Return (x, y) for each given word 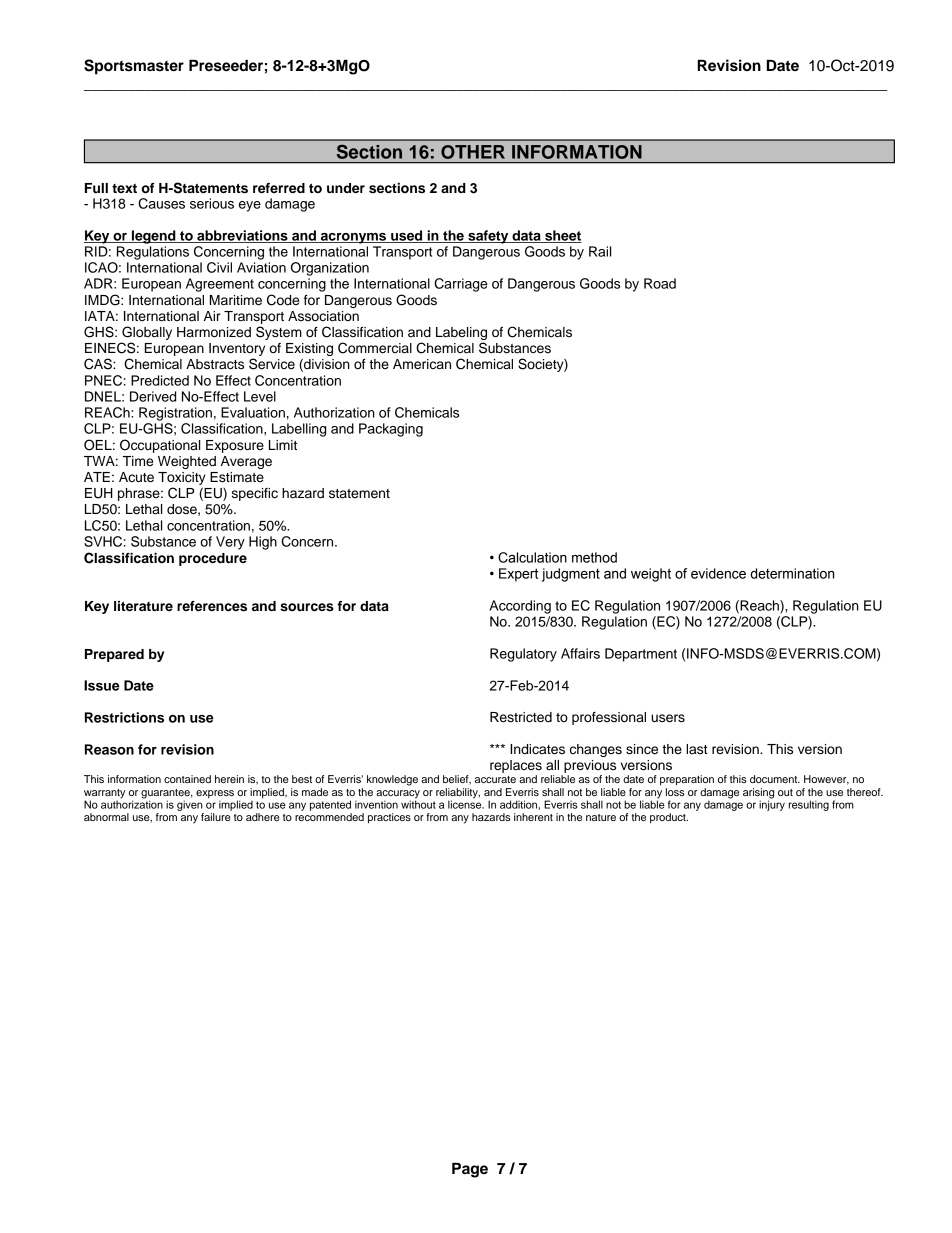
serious (212, 203)
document (775, 779)
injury (772, 804)
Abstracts (215, 364)
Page (470, 1170)
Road (660, 283)
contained (187, 779)
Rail (600, 251)
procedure (213, 559)
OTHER (473, 152)
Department (641, 655)
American (422, 364)
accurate (495, 779)
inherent (533, 817)
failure (216, 815)
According (520, 607)
